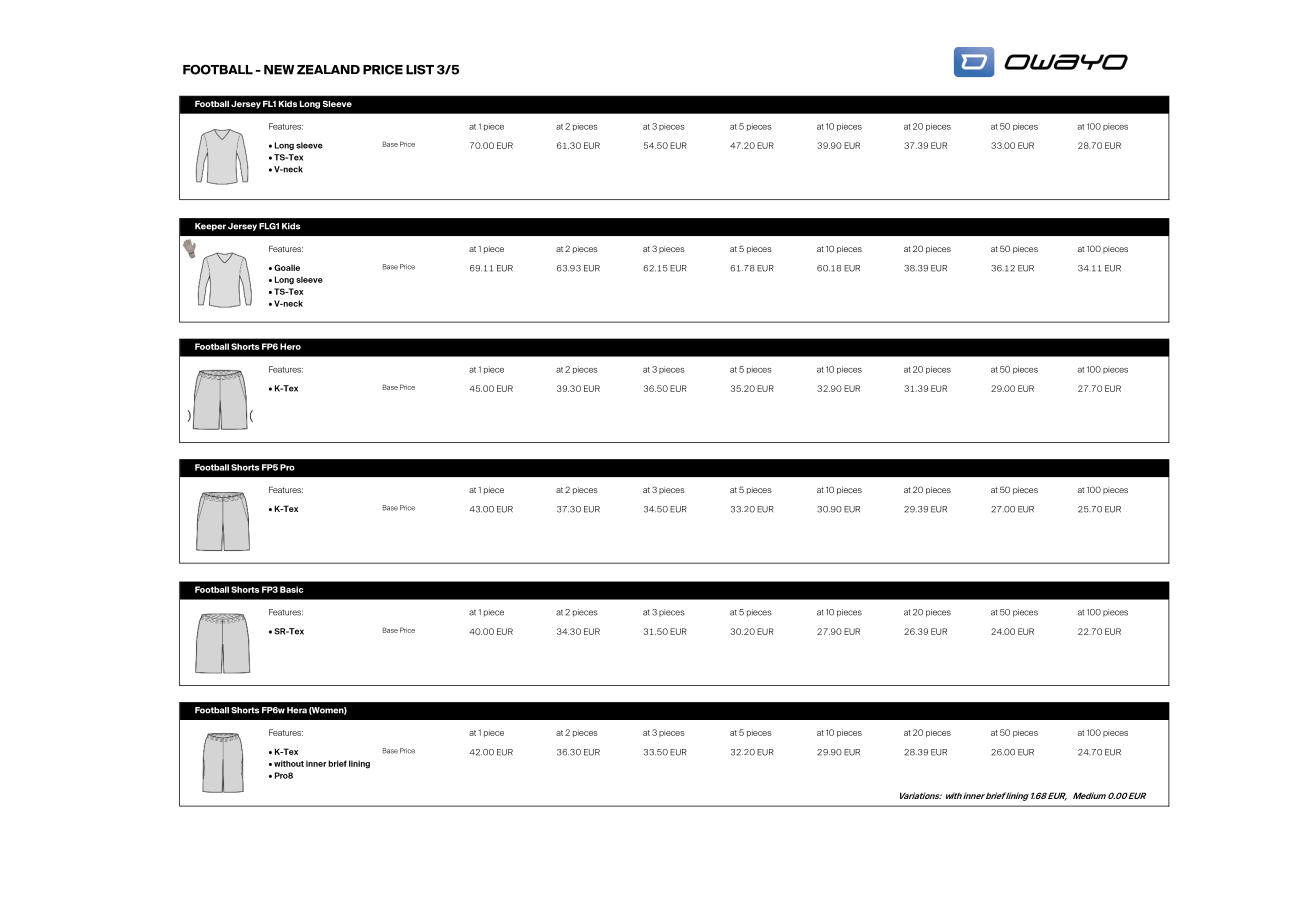 This image has height=924, width=1308. I want to click on Pro, so click(287, 467).
